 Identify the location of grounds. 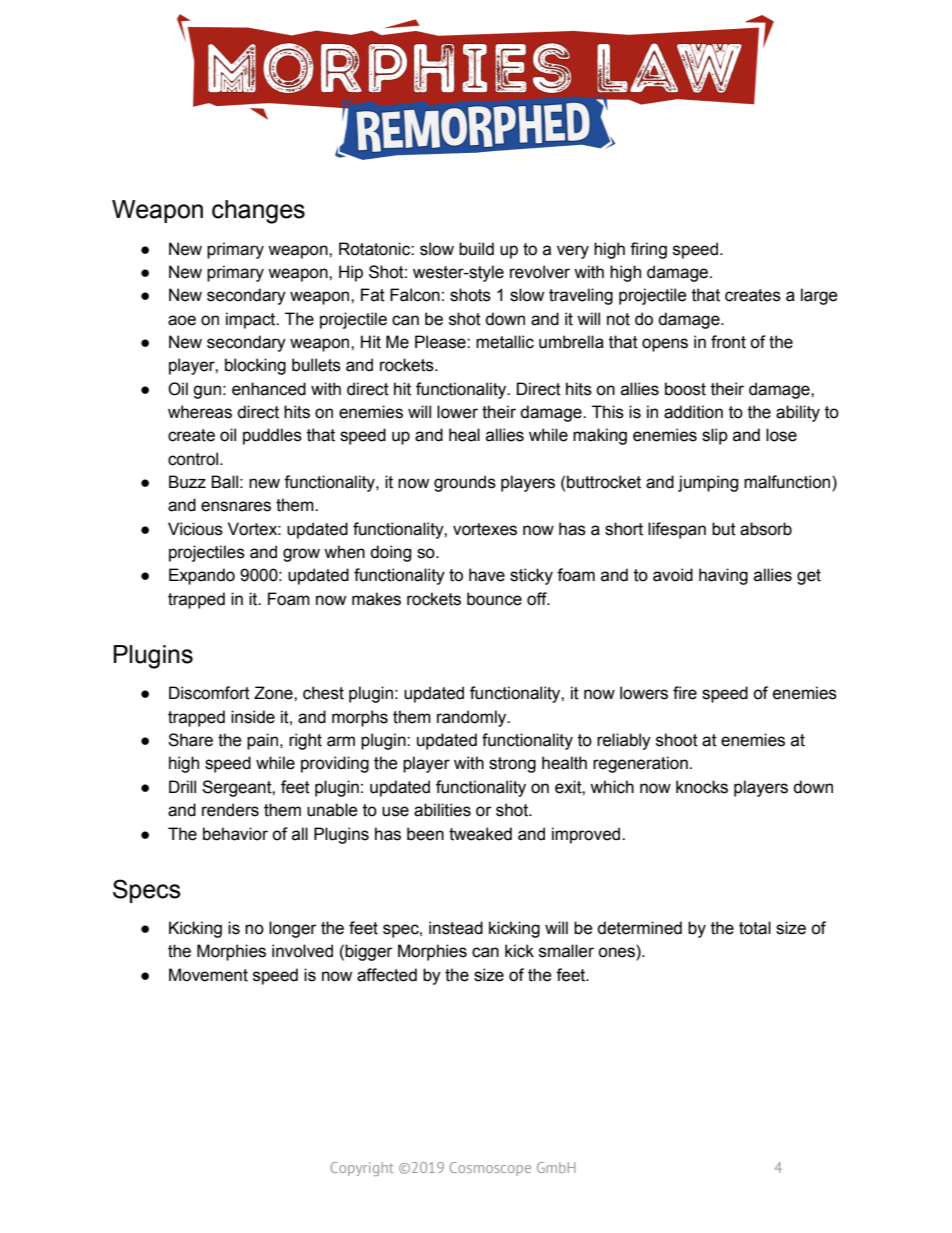
(465, 483).
